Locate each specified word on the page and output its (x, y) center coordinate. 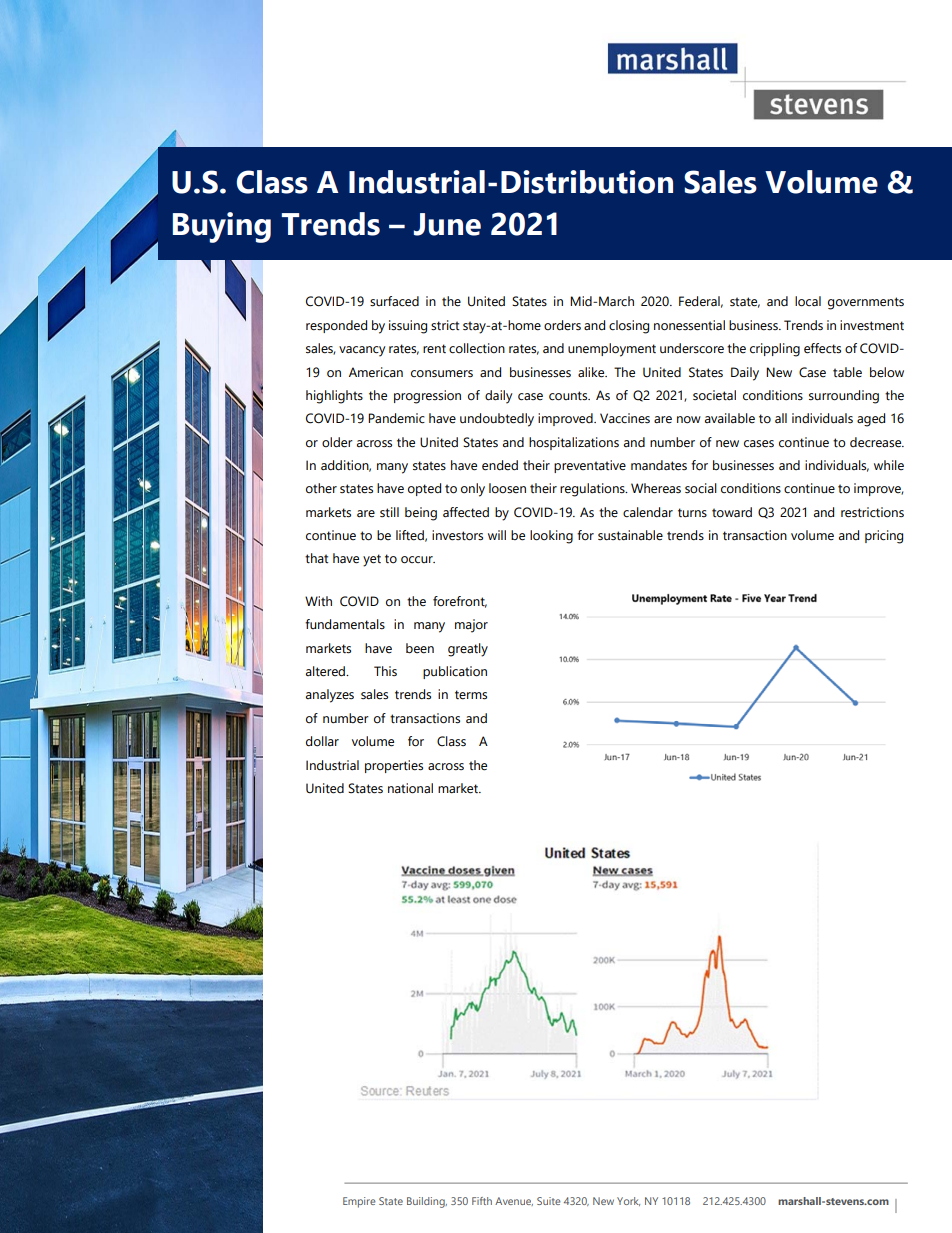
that (316, 558)
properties (394, 766)
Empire (359, 1202)
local (808, 301)
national (410, 788)
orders (562, 325)
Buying (222, 227)
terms (471, 695)
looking (551, 537)
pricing (884, 537)
